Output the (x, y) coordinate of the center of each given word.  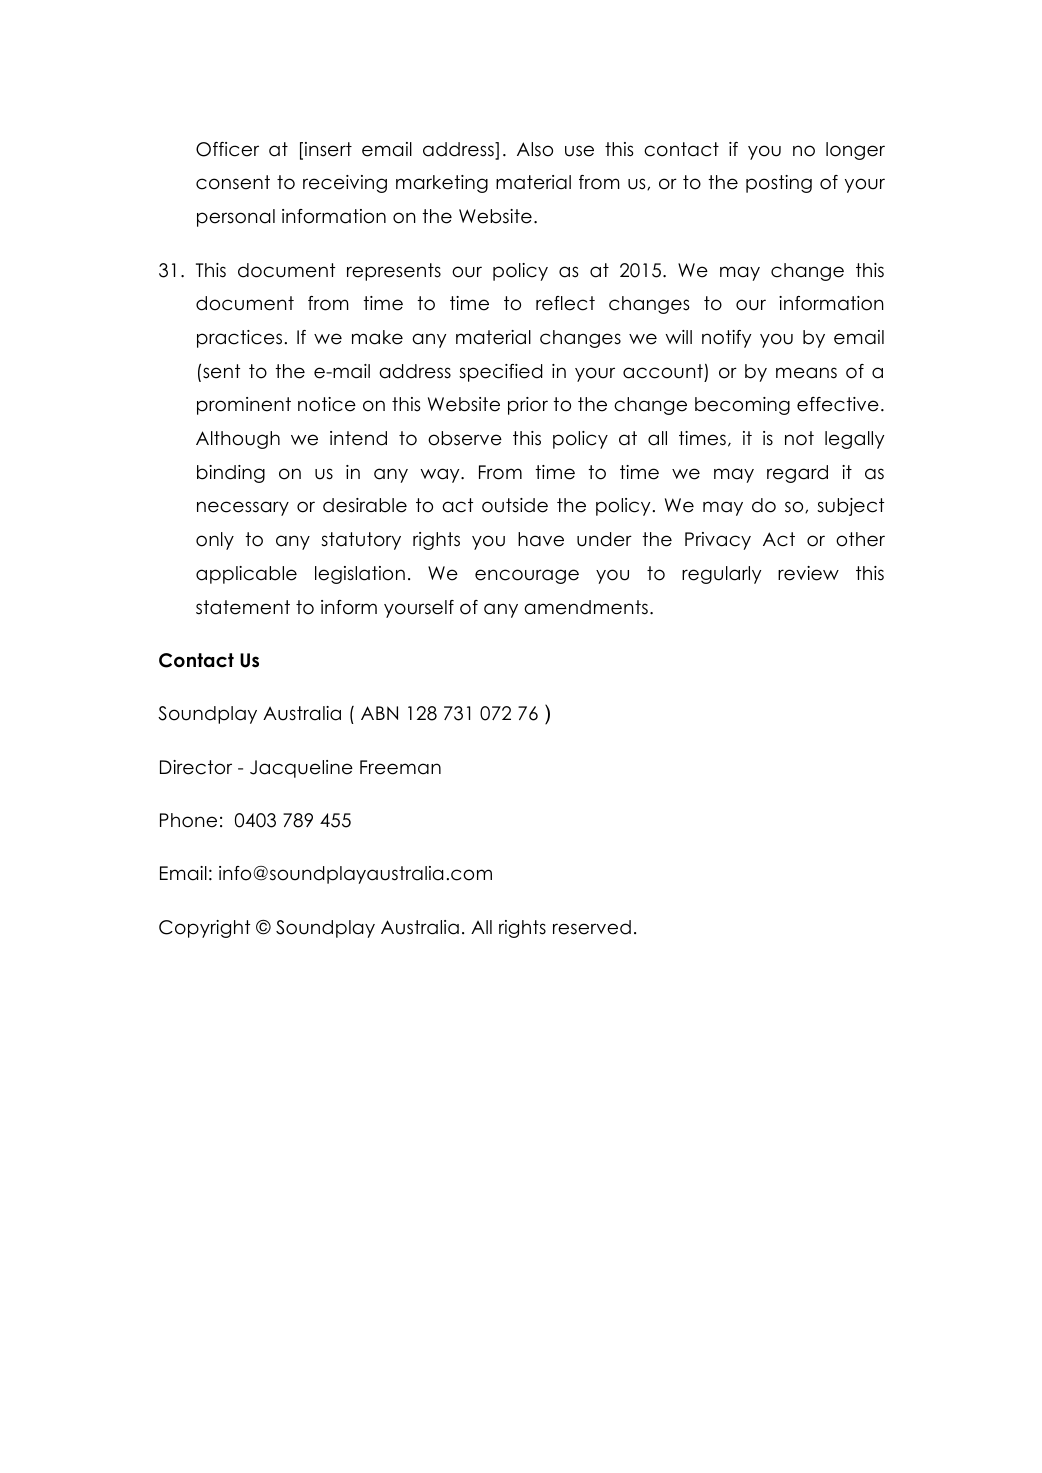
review (808, 573)
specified (501, 373)
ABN (379, 713)
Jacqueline (301, 769)
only (215, 541)
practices (239, 339)
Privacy (718, 541)
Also (535, 149)
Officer (227, 149)
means (806, 373)
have (541, 539)
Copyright (204, 929)
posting (779, 184)
